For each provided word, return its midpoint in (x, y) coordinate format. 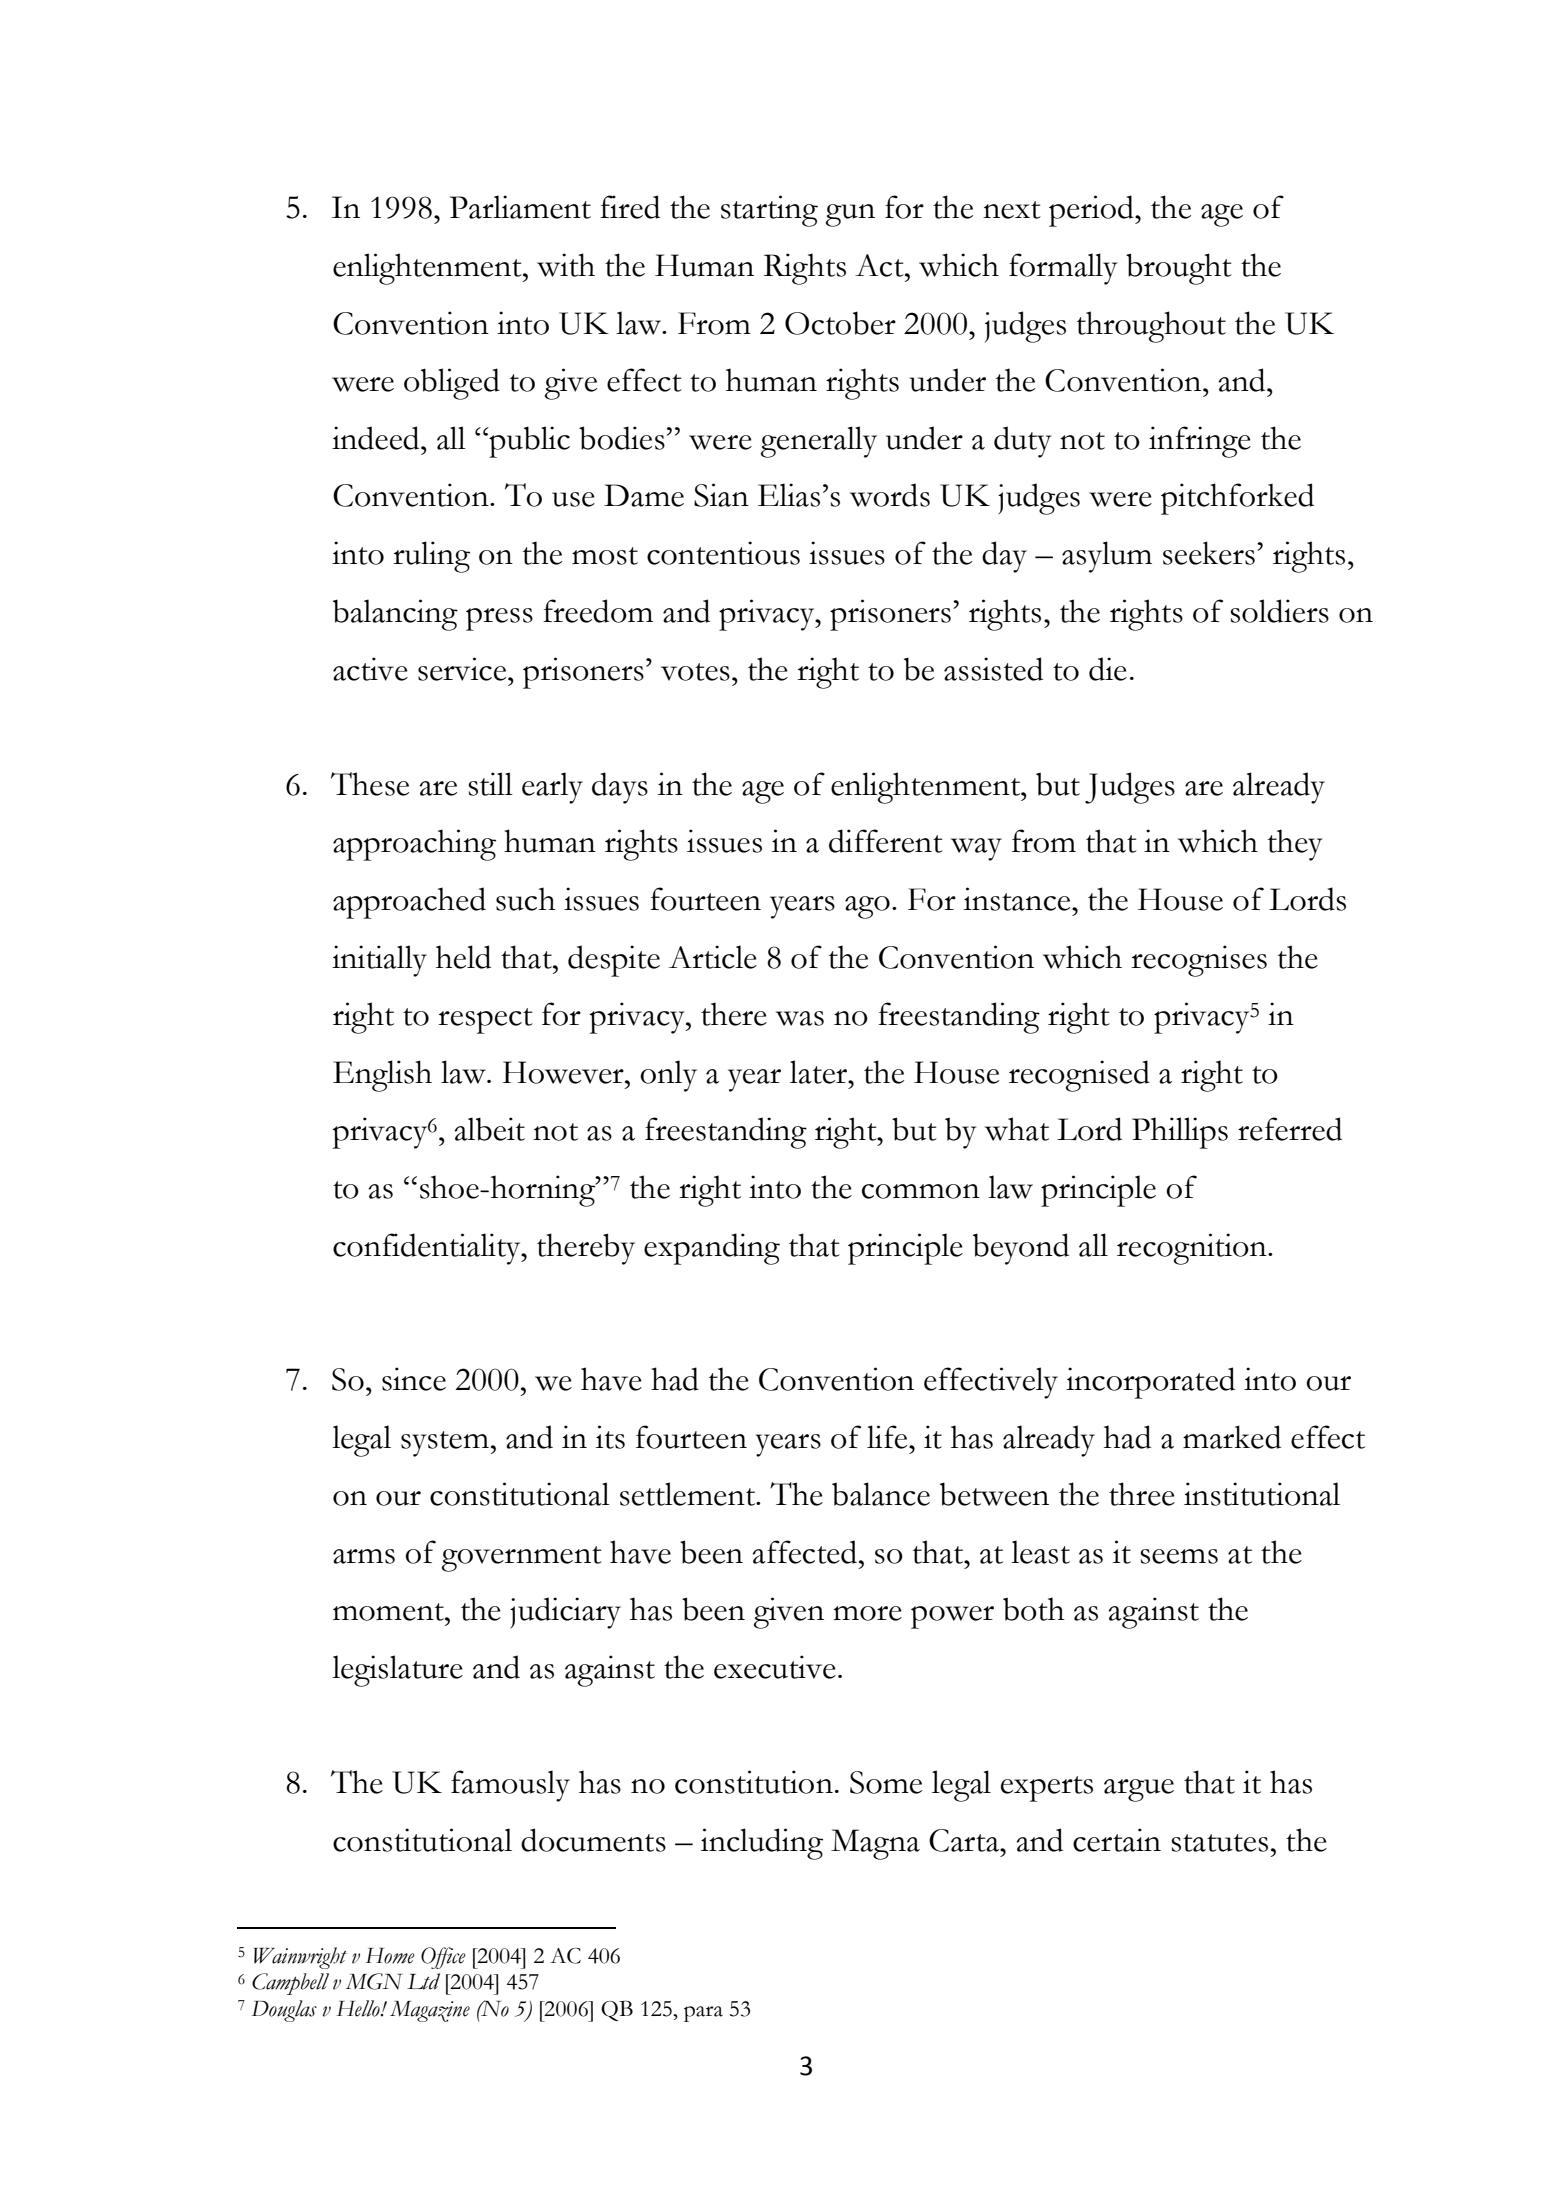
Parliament (520, 207)
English (382, 1076)
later (820, 1072)
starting (769, 211)
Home (390, 1956)
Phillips (1180, 1133)
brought (1179, 269)
